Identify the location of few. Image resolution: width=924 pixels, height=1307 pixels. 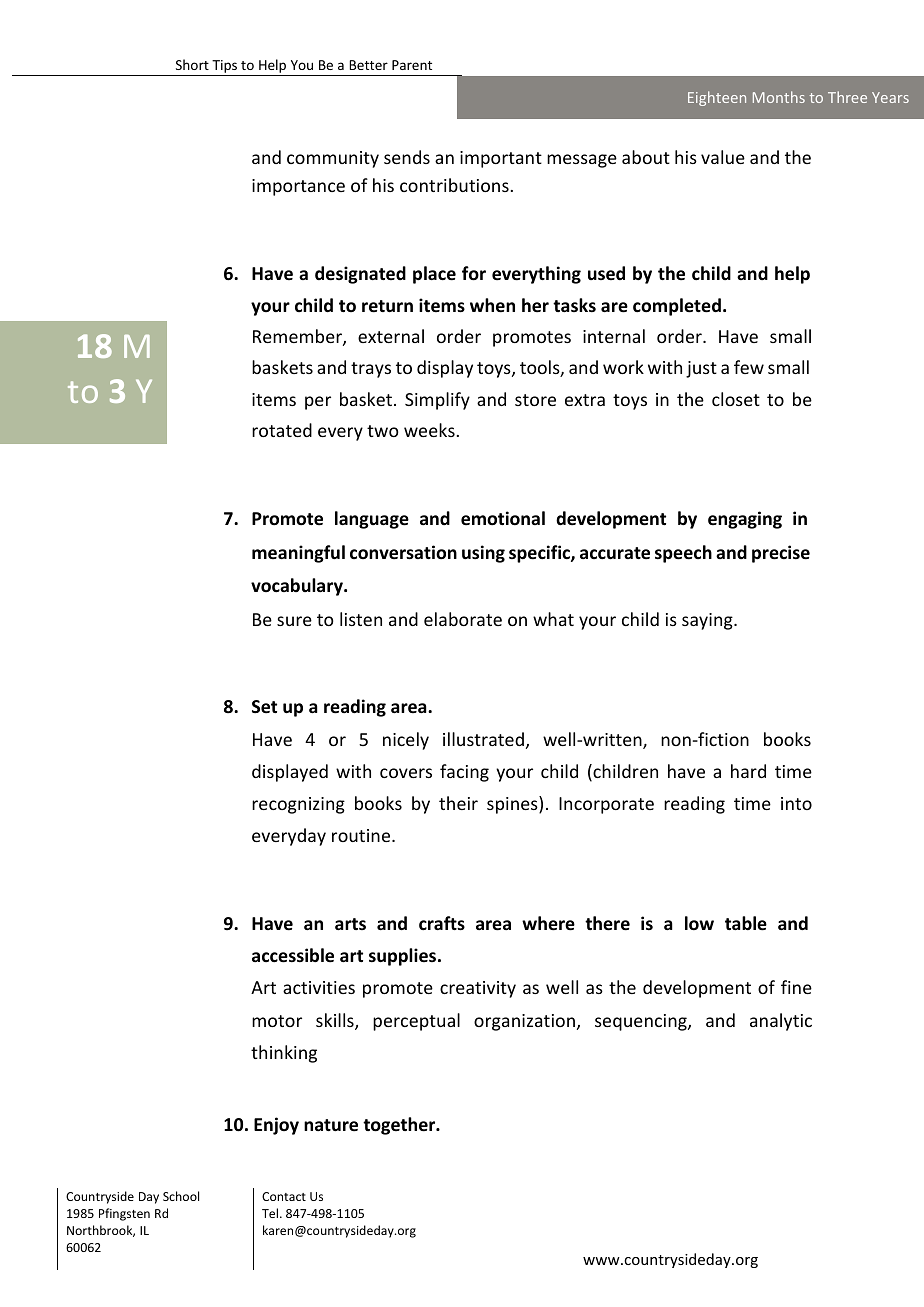
(749, 367).
